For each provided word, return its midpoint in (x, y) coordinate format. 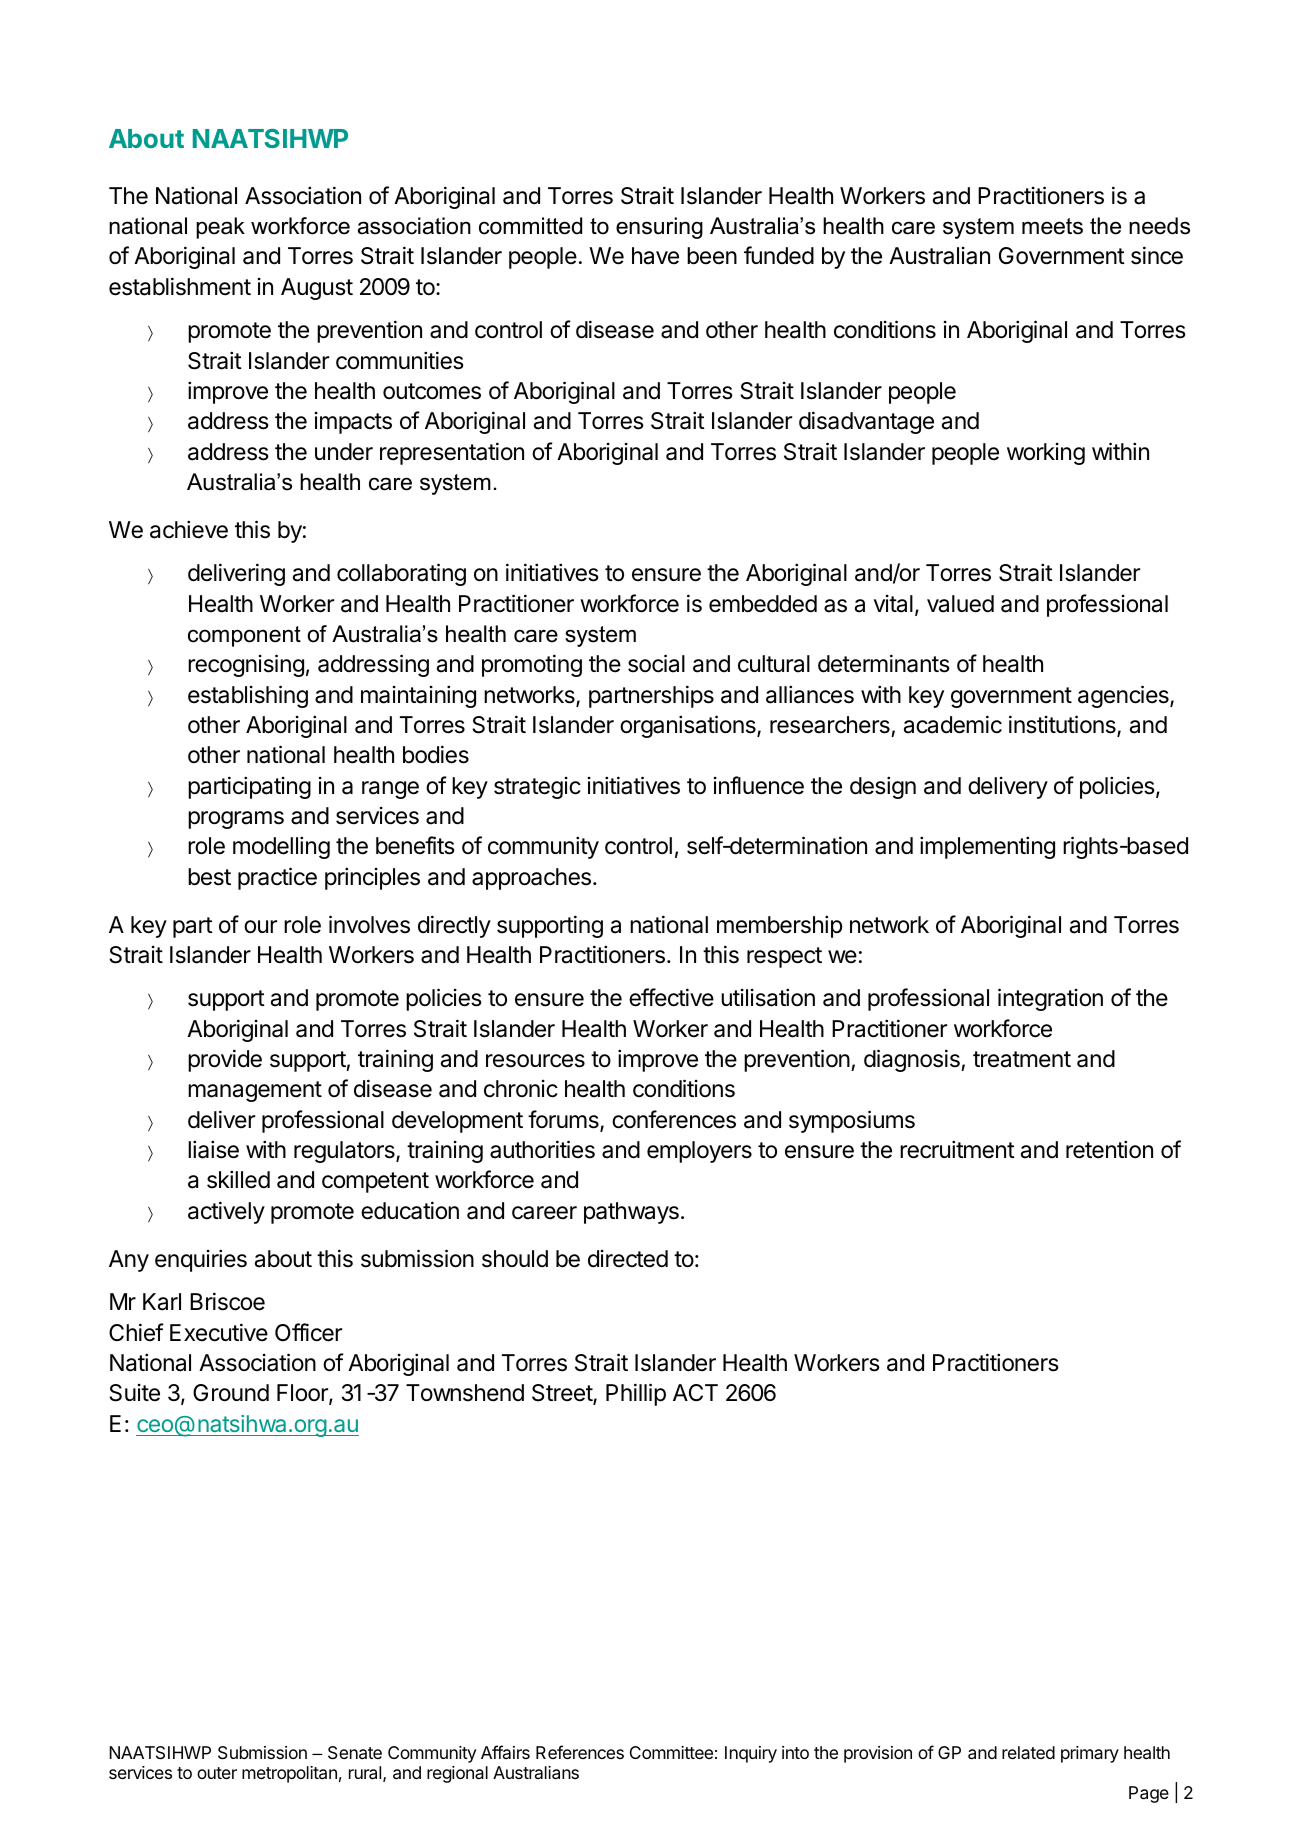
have (655, 256)
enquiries (201, 1260)
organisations (689, 726)
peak (220, 228)
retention (1109, 1149)
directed (628, 1259)
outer (217, 1773)
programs (236, 820)
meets (1052, 226)
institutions (1063, 725)
